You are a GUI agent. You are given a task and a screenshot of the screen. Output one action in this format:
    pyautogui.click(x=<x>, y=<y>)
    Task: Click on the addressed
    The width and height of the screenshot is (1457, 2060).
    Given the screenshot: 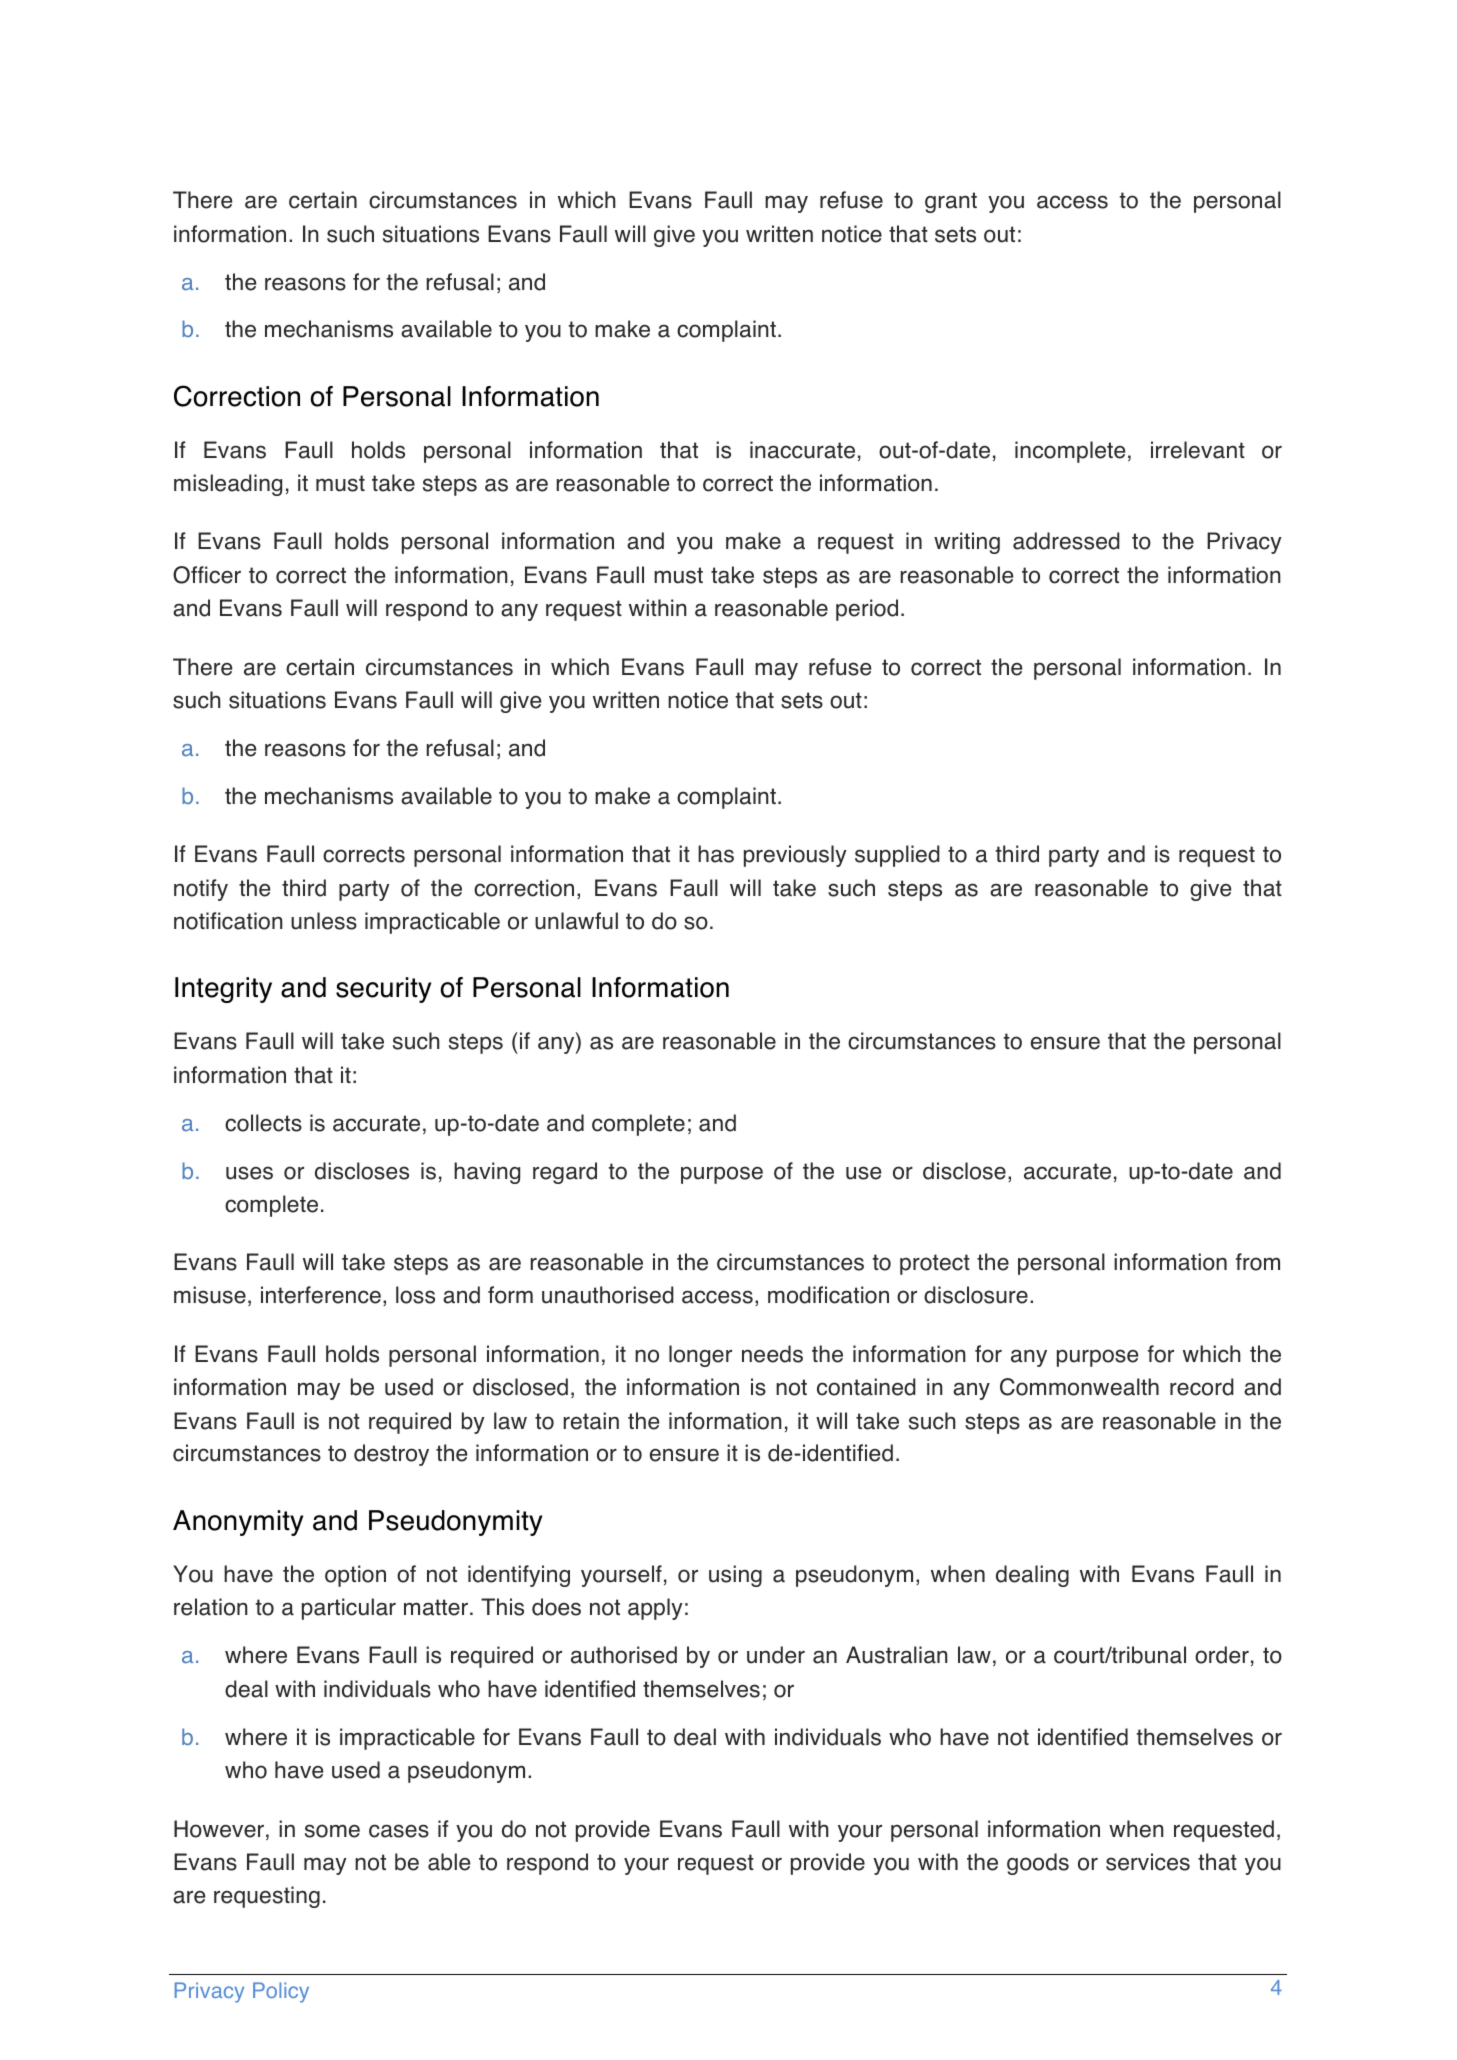 What is the action you would take?
    pyautogui.click(x=1066, y=541)
